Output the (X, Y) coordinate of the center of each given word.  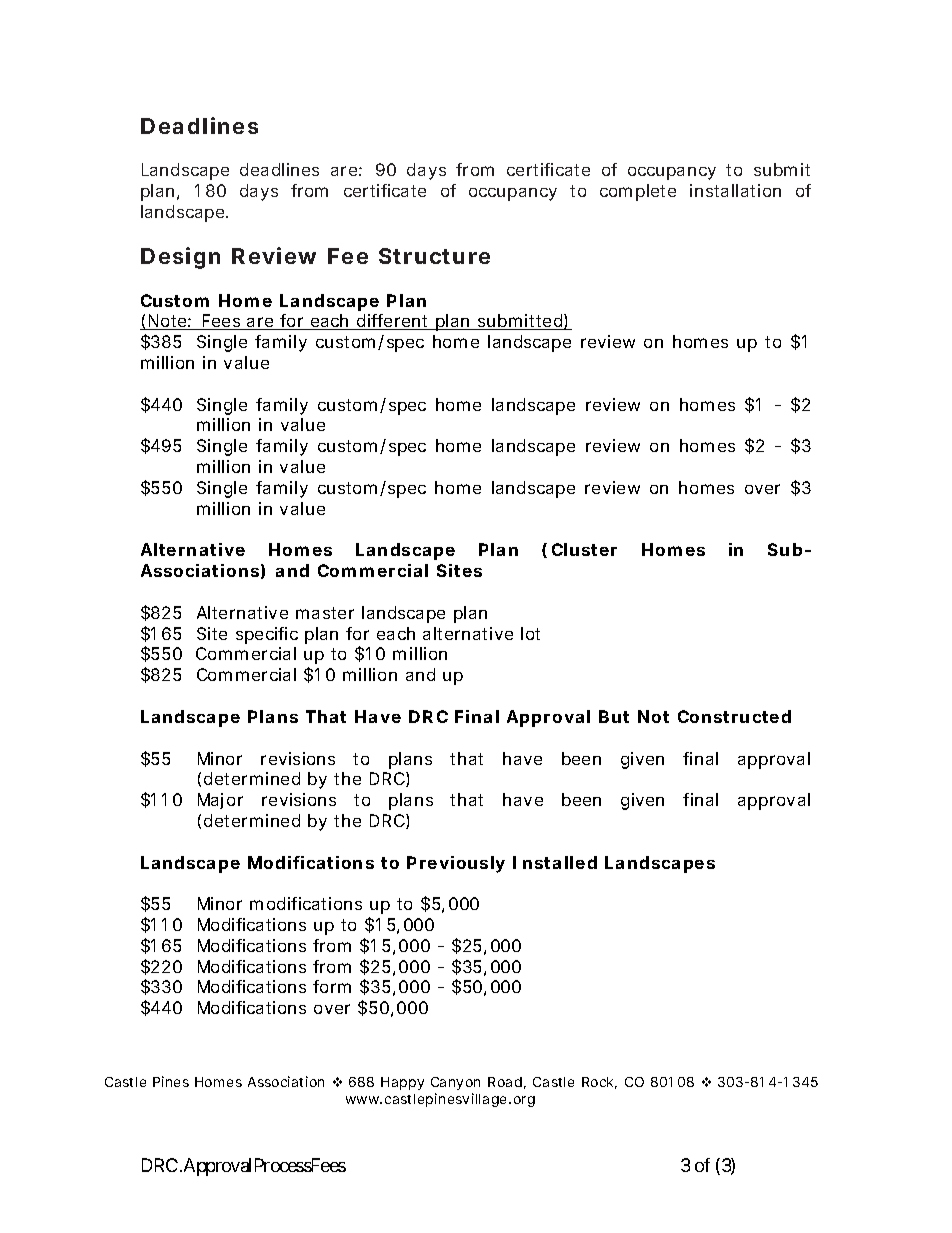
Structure (434, 256)
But (614, 716)
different (393, 322)
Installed (555, 862)
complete (638, 192)
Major (220, 801)
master (325, 613)
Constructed (734, 716)
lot (530, 633)
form (332, 986)
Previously (456, 864)
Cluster (584, 549)
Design (180, 258)
